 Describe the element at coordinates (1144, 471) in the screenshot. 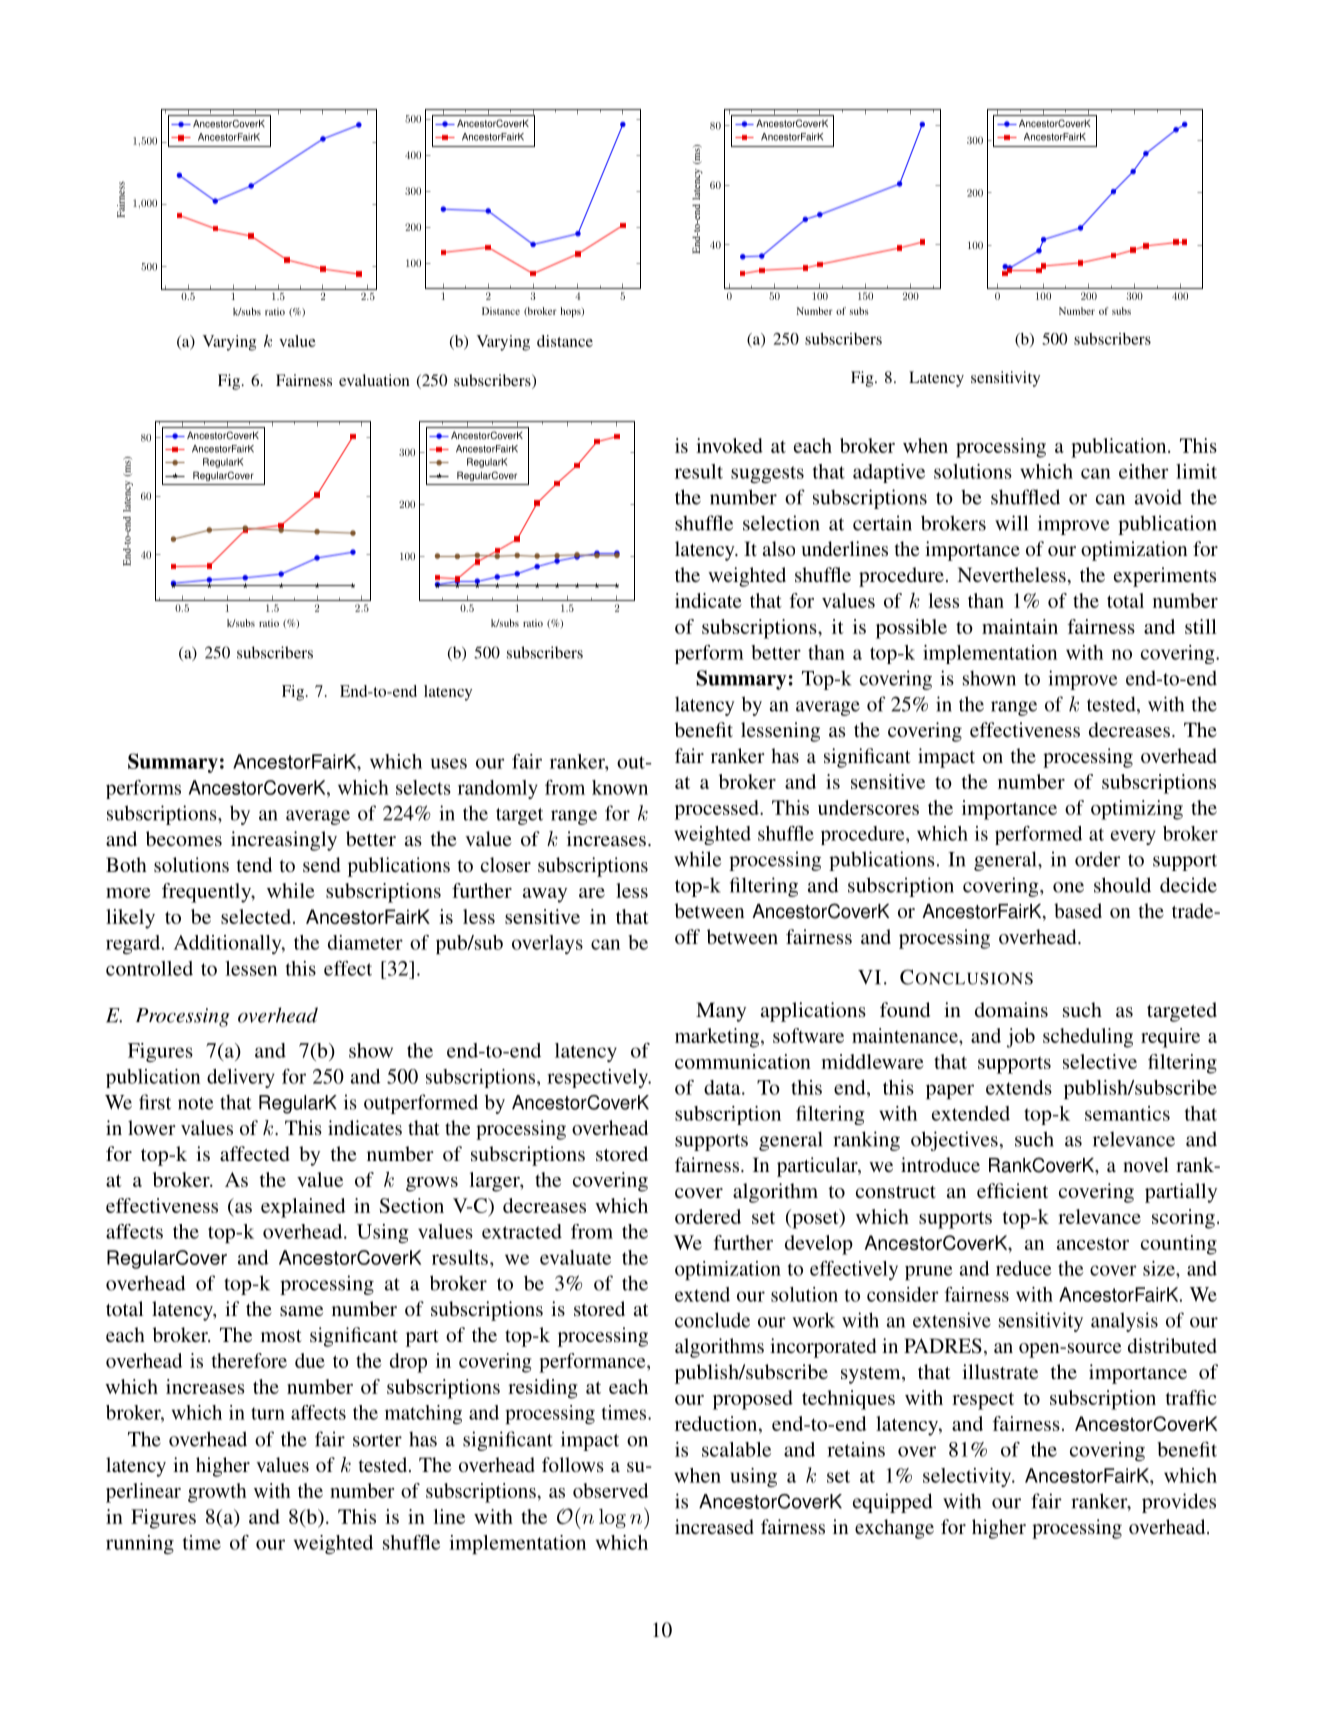

I see `either` at that location.
